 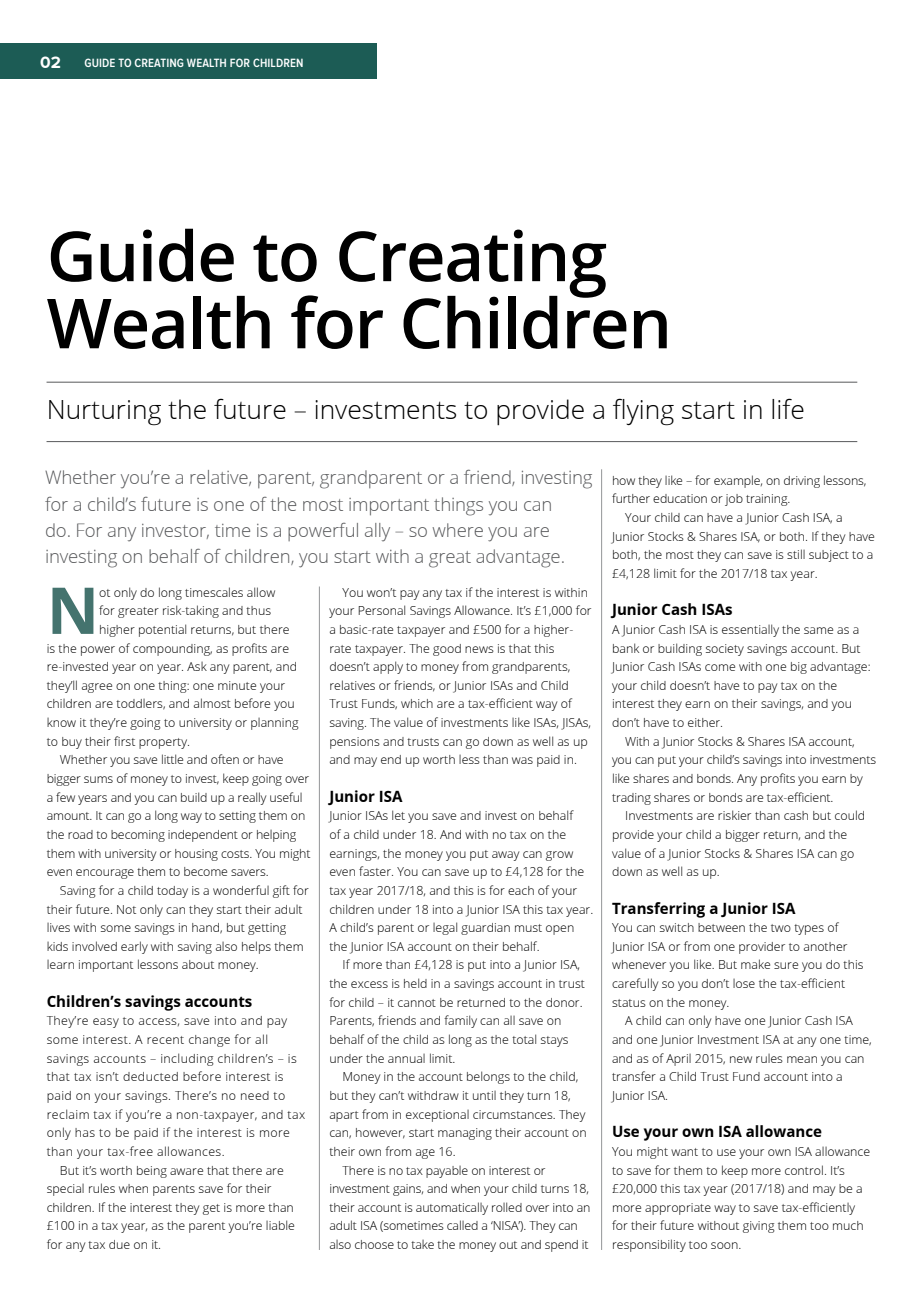 I want to click on due, so click(x=119, y=1244).
